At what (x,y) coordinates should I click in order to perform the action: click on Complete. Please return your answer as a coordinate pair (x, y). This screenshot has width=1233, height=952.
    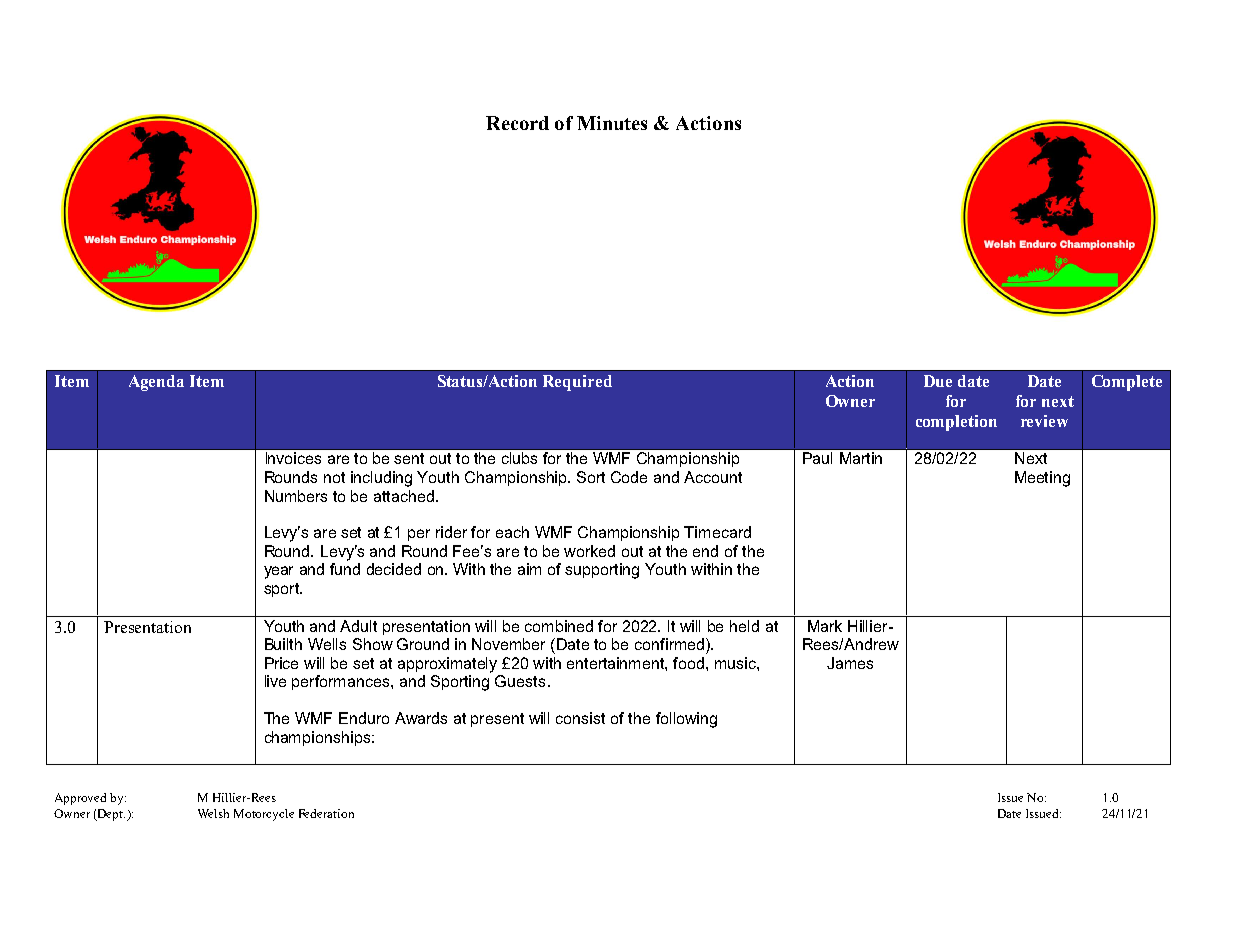
    Looking at the image, I should click on (1127, 383).
